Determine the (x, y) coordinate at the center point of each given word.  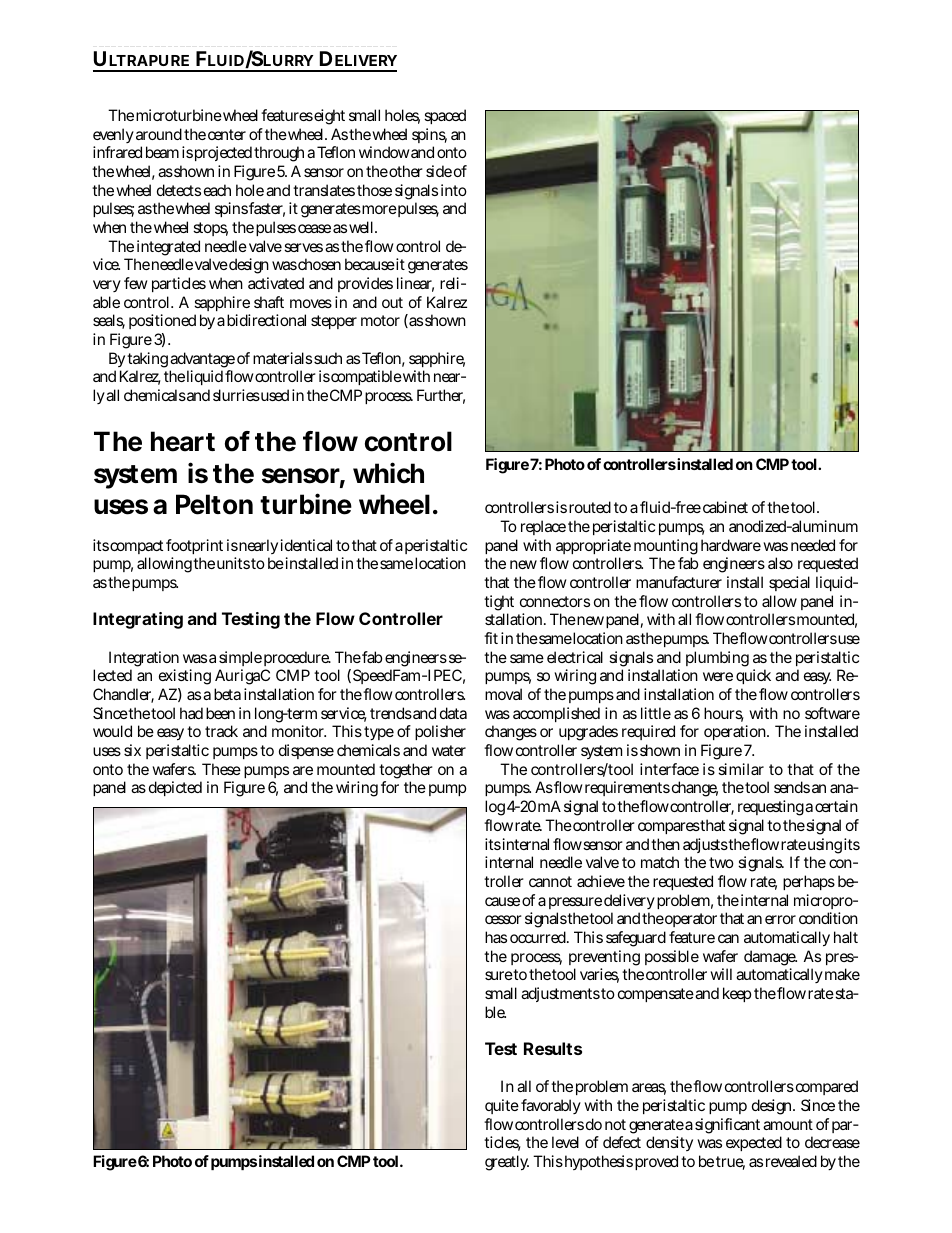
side (439, 171)
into (454, 190)
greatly (507, 1163)
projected (223, 153)
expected (754, 1143)
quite (502, 1106)
